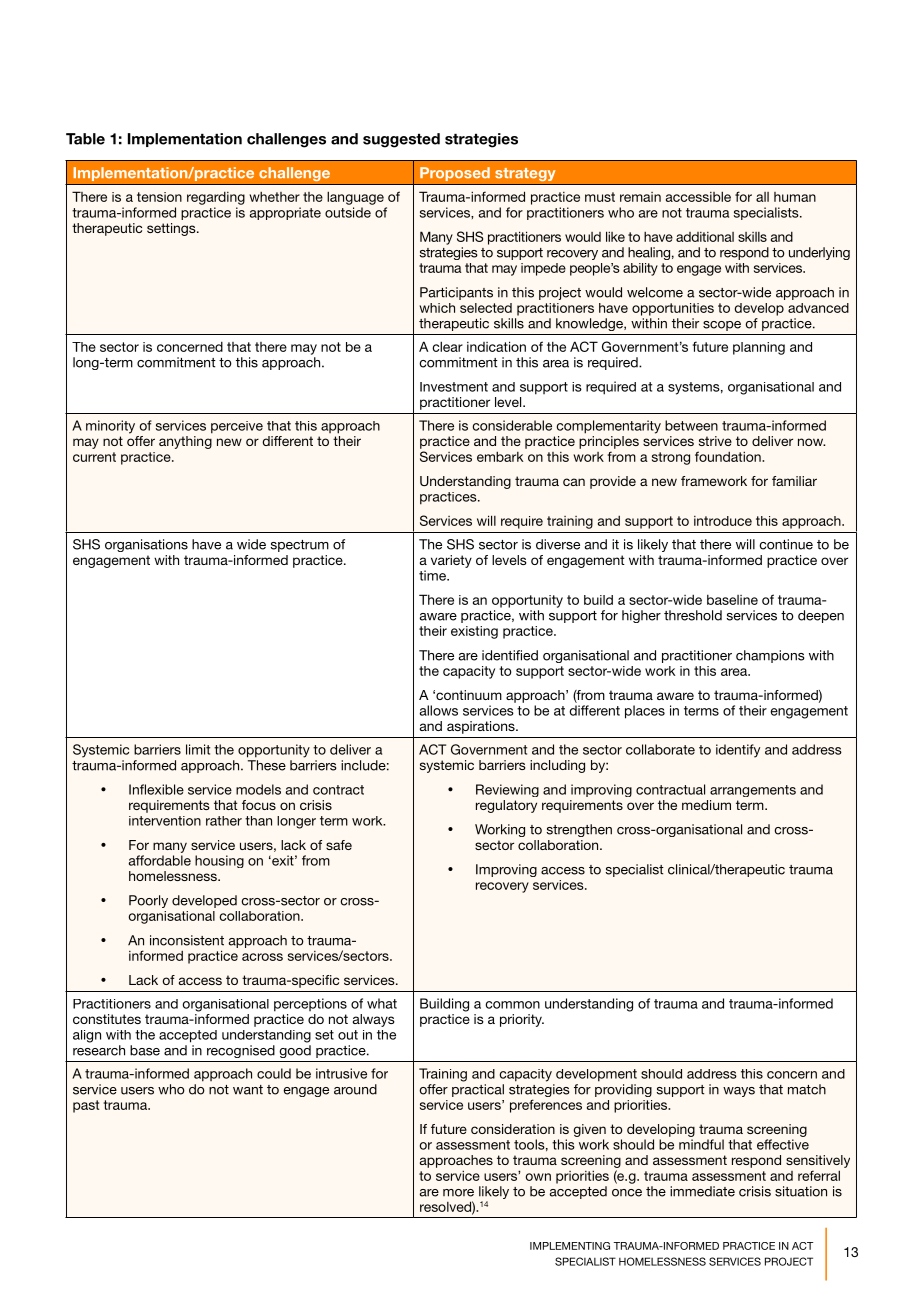 This screenshot has width=924, height=1308. I want to click on past, so click(86, 1106).
